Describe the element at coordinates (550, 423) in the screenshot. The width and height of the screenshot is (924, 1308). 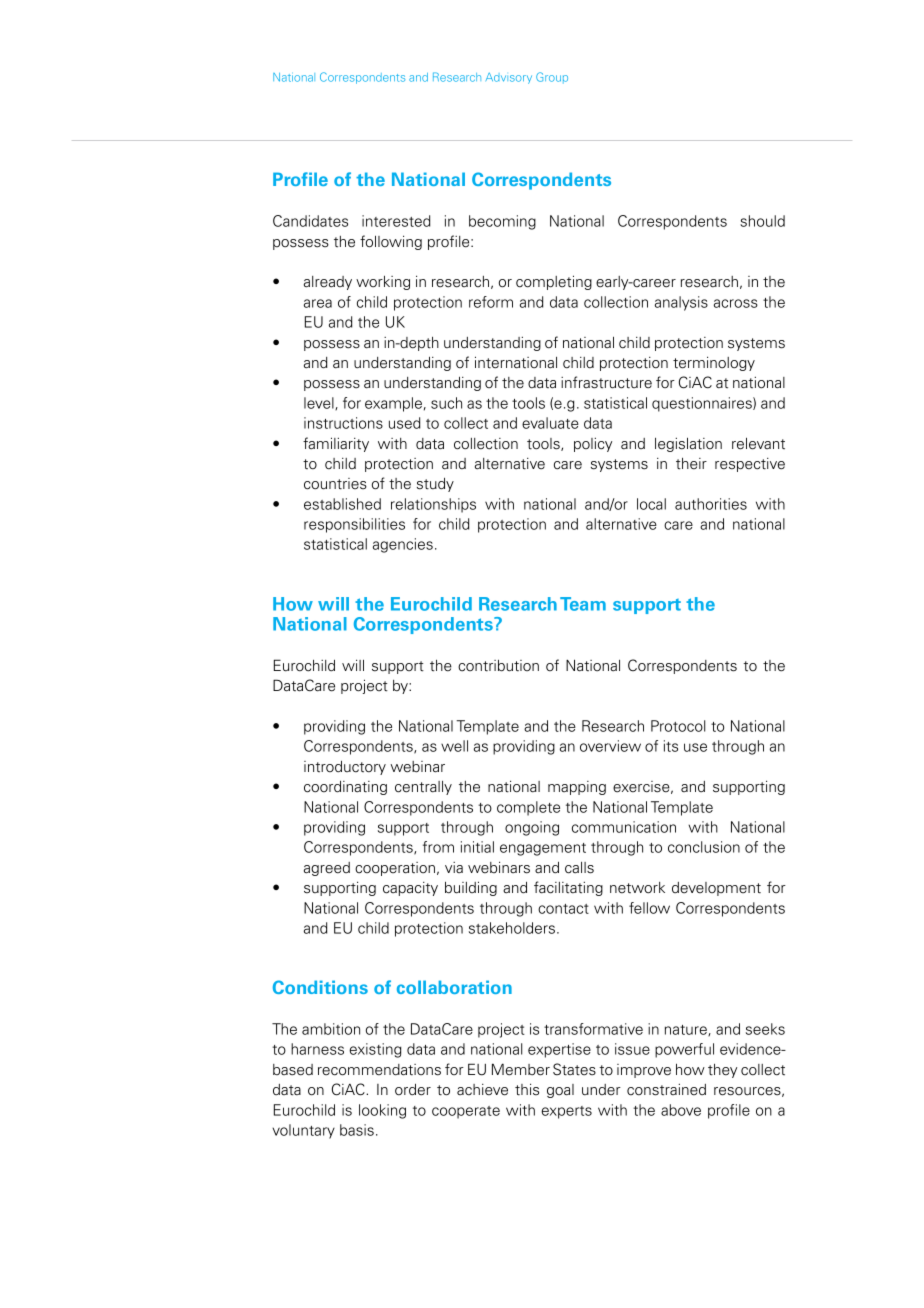
I see `evaluate` at that location.
